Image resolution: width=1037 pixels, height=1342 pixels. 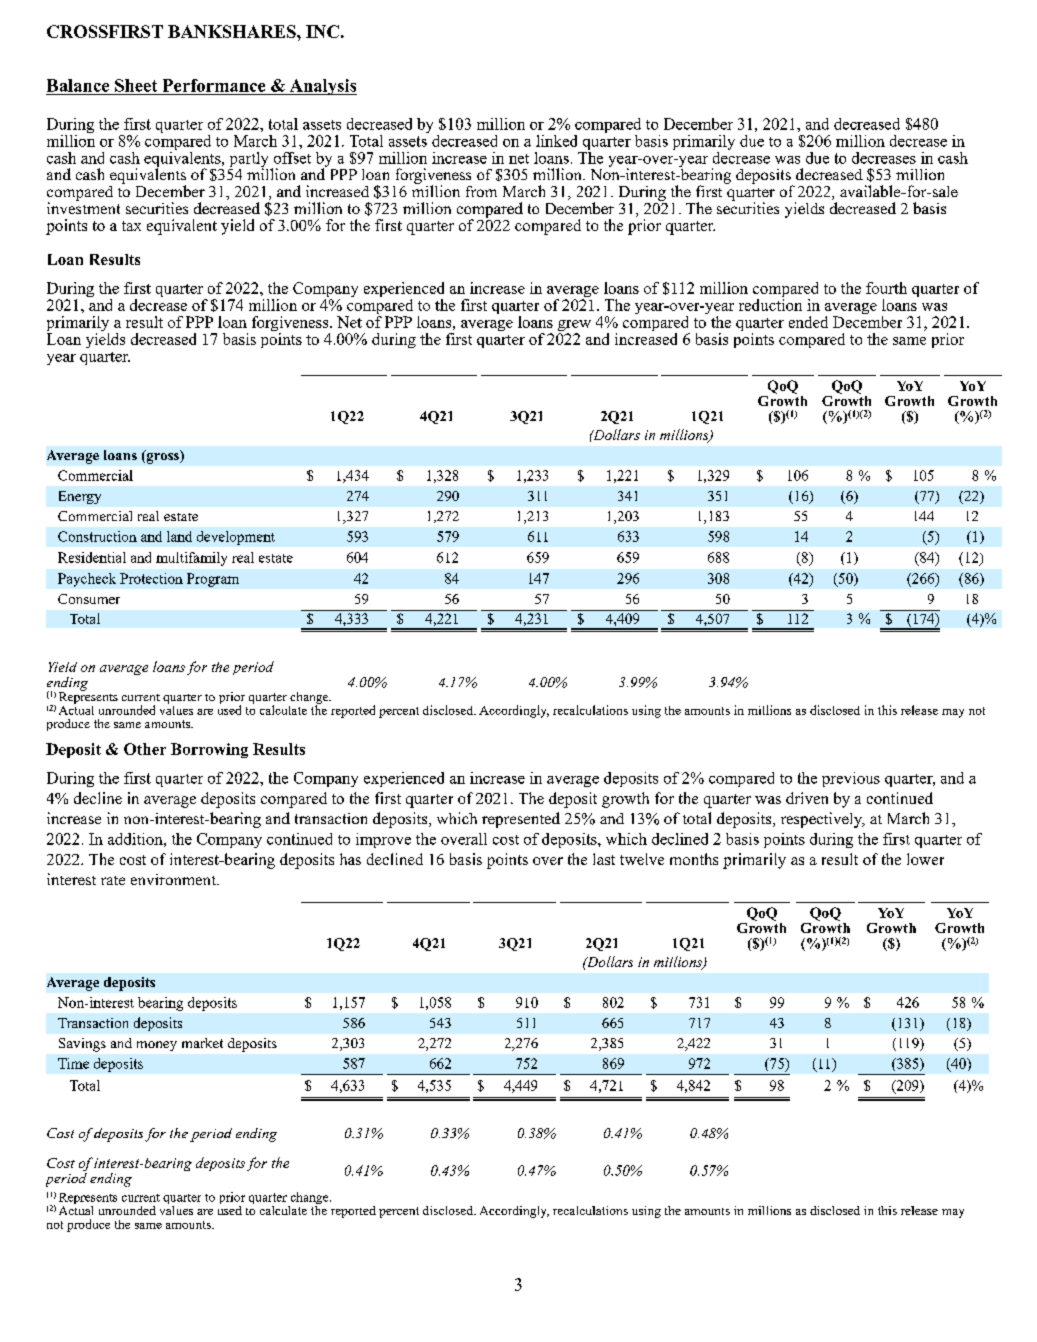 I want to click on market, so click(x=202, y=1043).
